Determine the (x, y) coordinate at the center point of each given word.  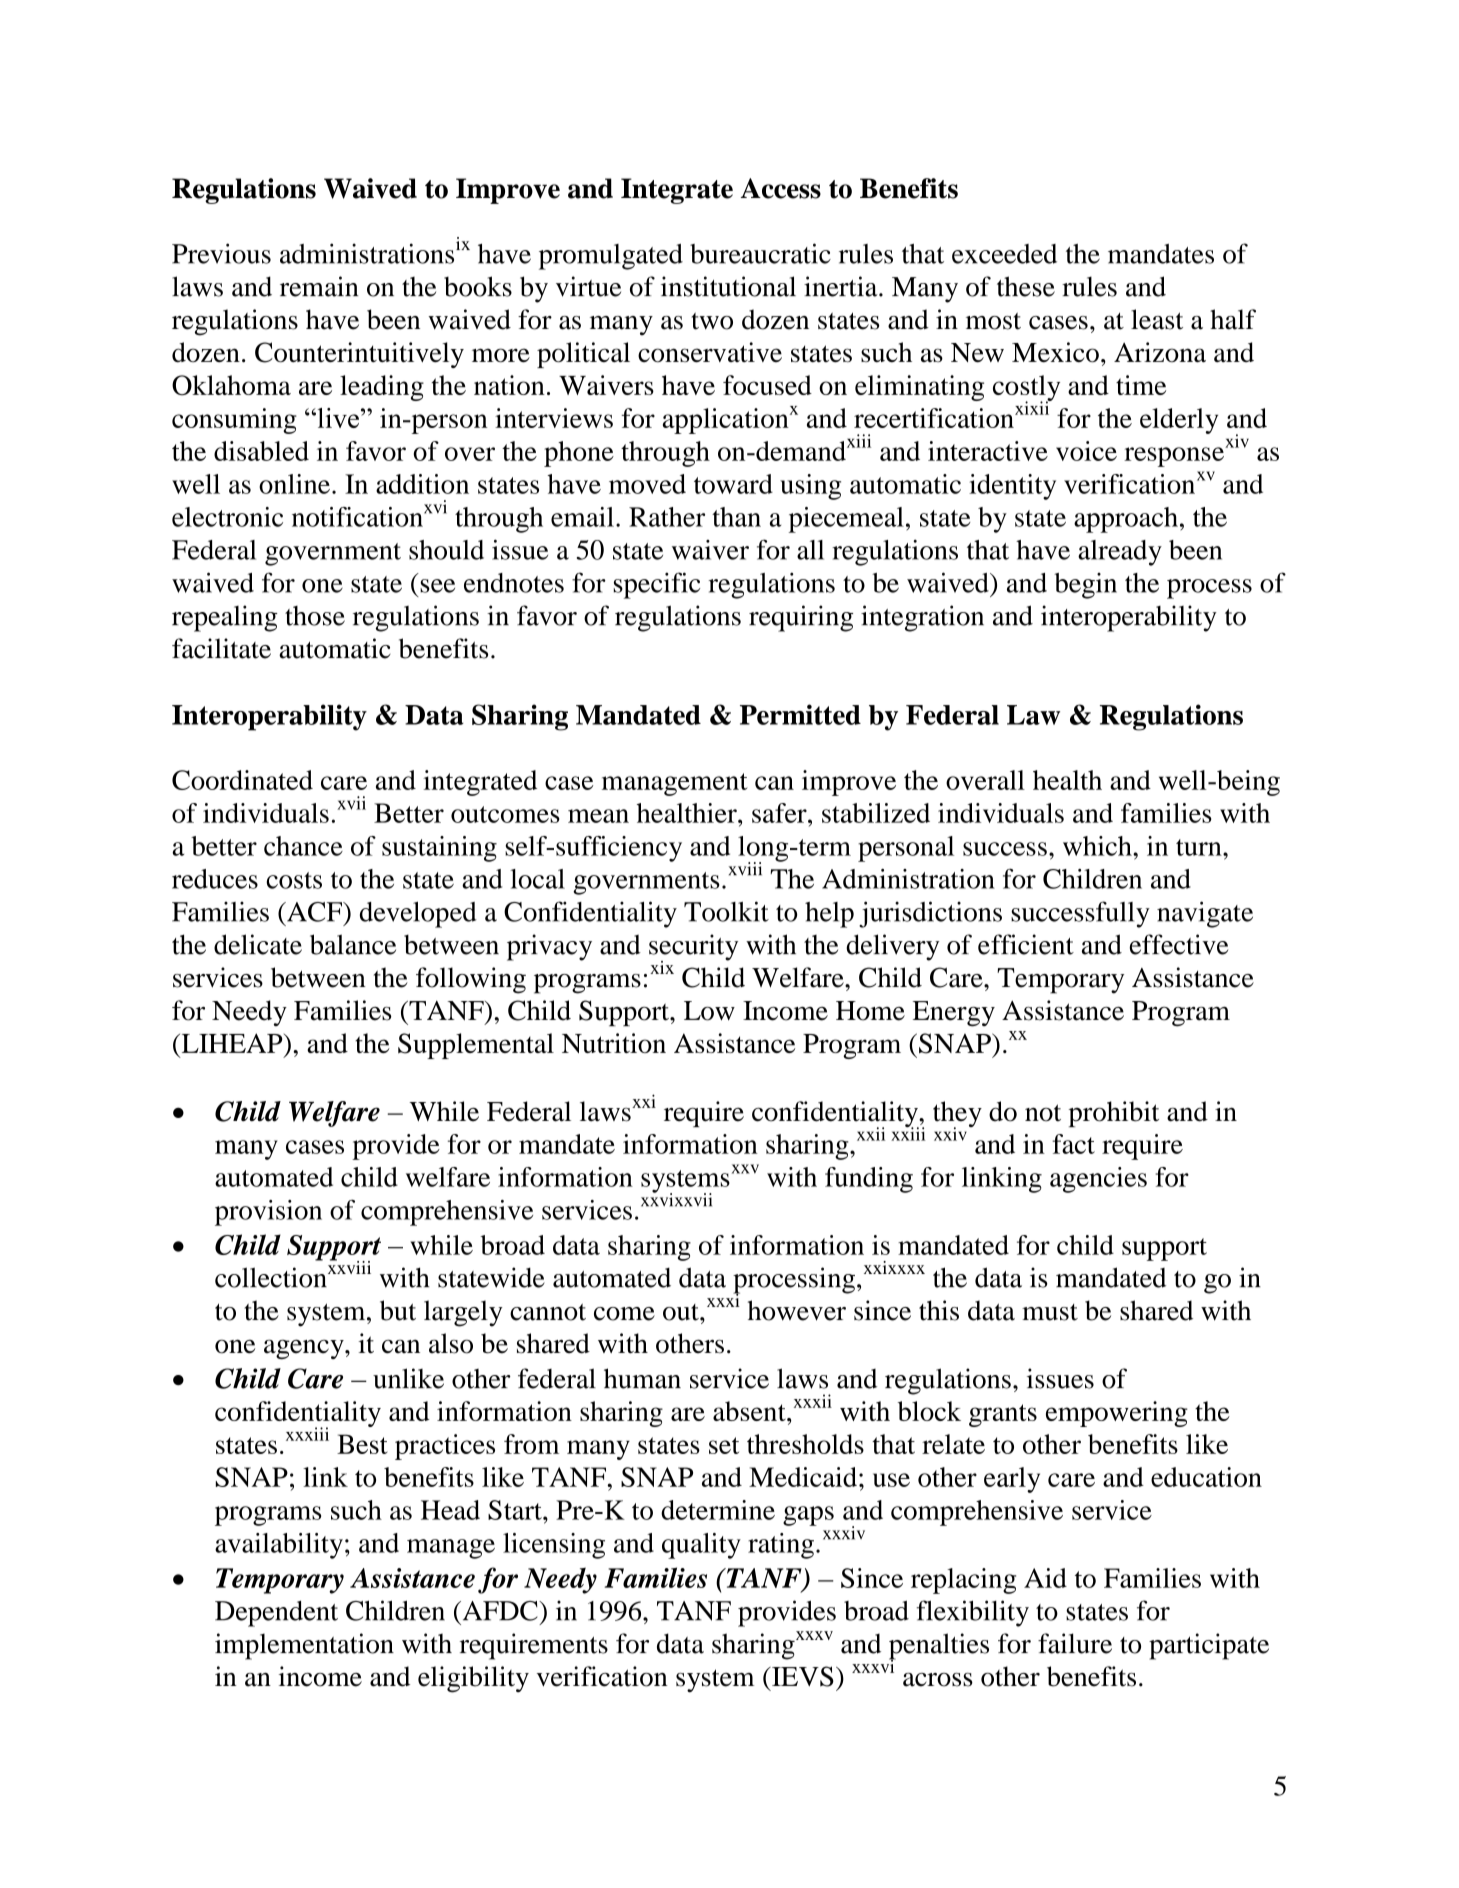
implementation (304, 1646)
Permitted (800, 714)
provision (268, 1213)
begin (1085, 586)
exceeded (1004, 254)
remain (319, 286)
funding (869, 1180)
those (315, 616)
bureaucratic (760, 253)
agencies (1098, 1180)
